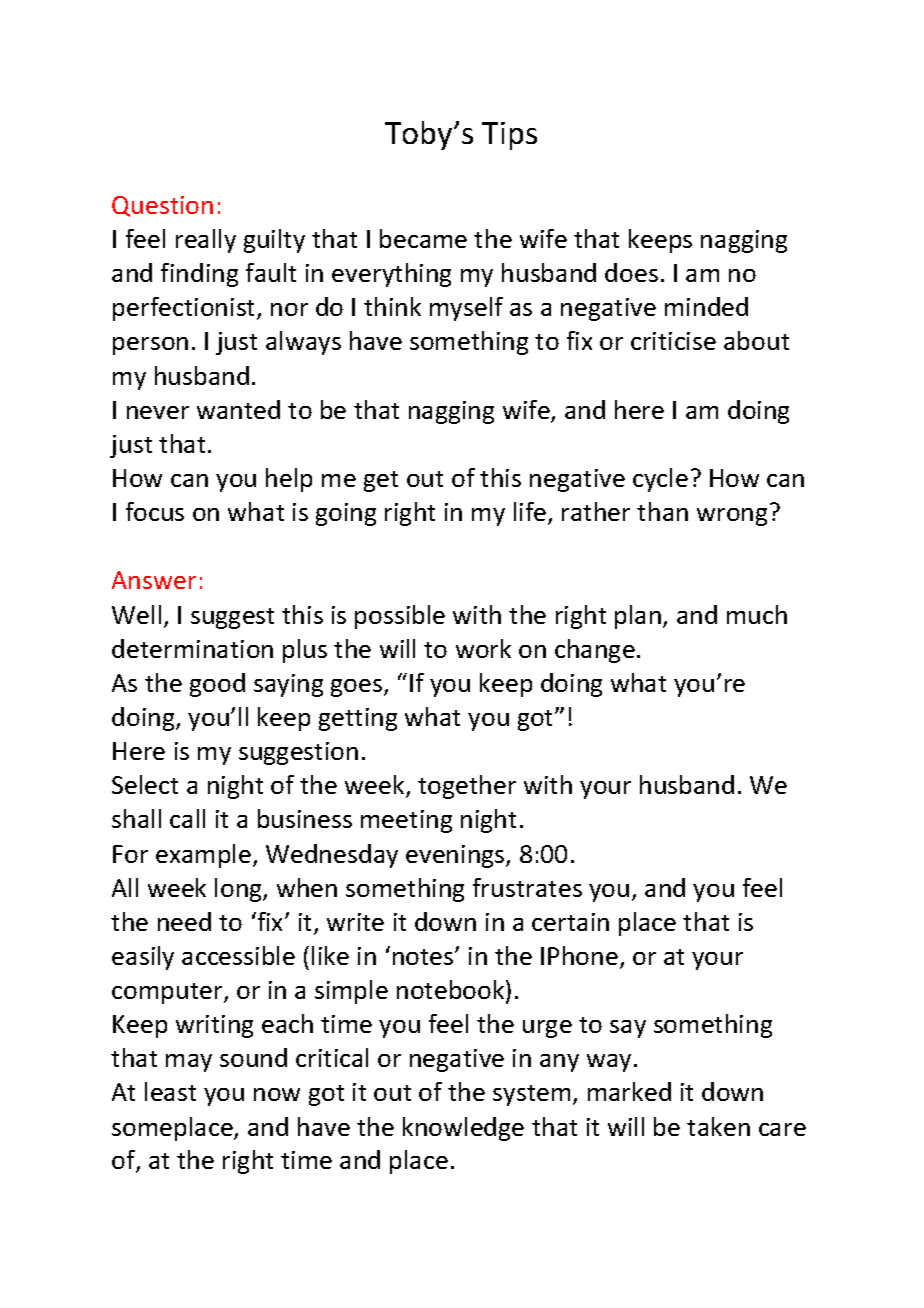 The height and width of the screenshot is (1308, 924). Describe the element at coordinates (595, 651) in the screenshot. I see `change` at that location.
